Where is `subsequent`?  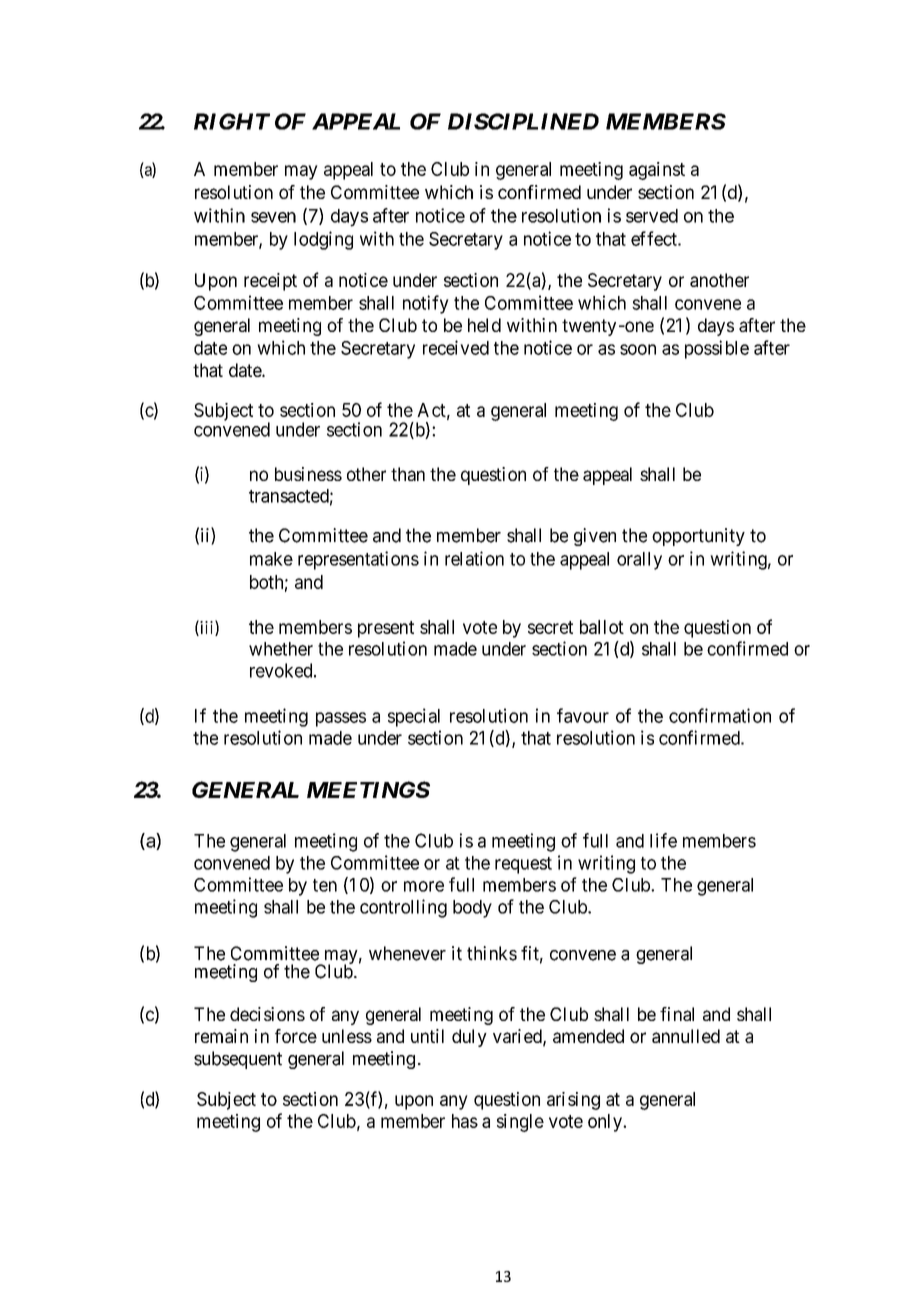
subsequent is located at coordinates (238, 1060).
